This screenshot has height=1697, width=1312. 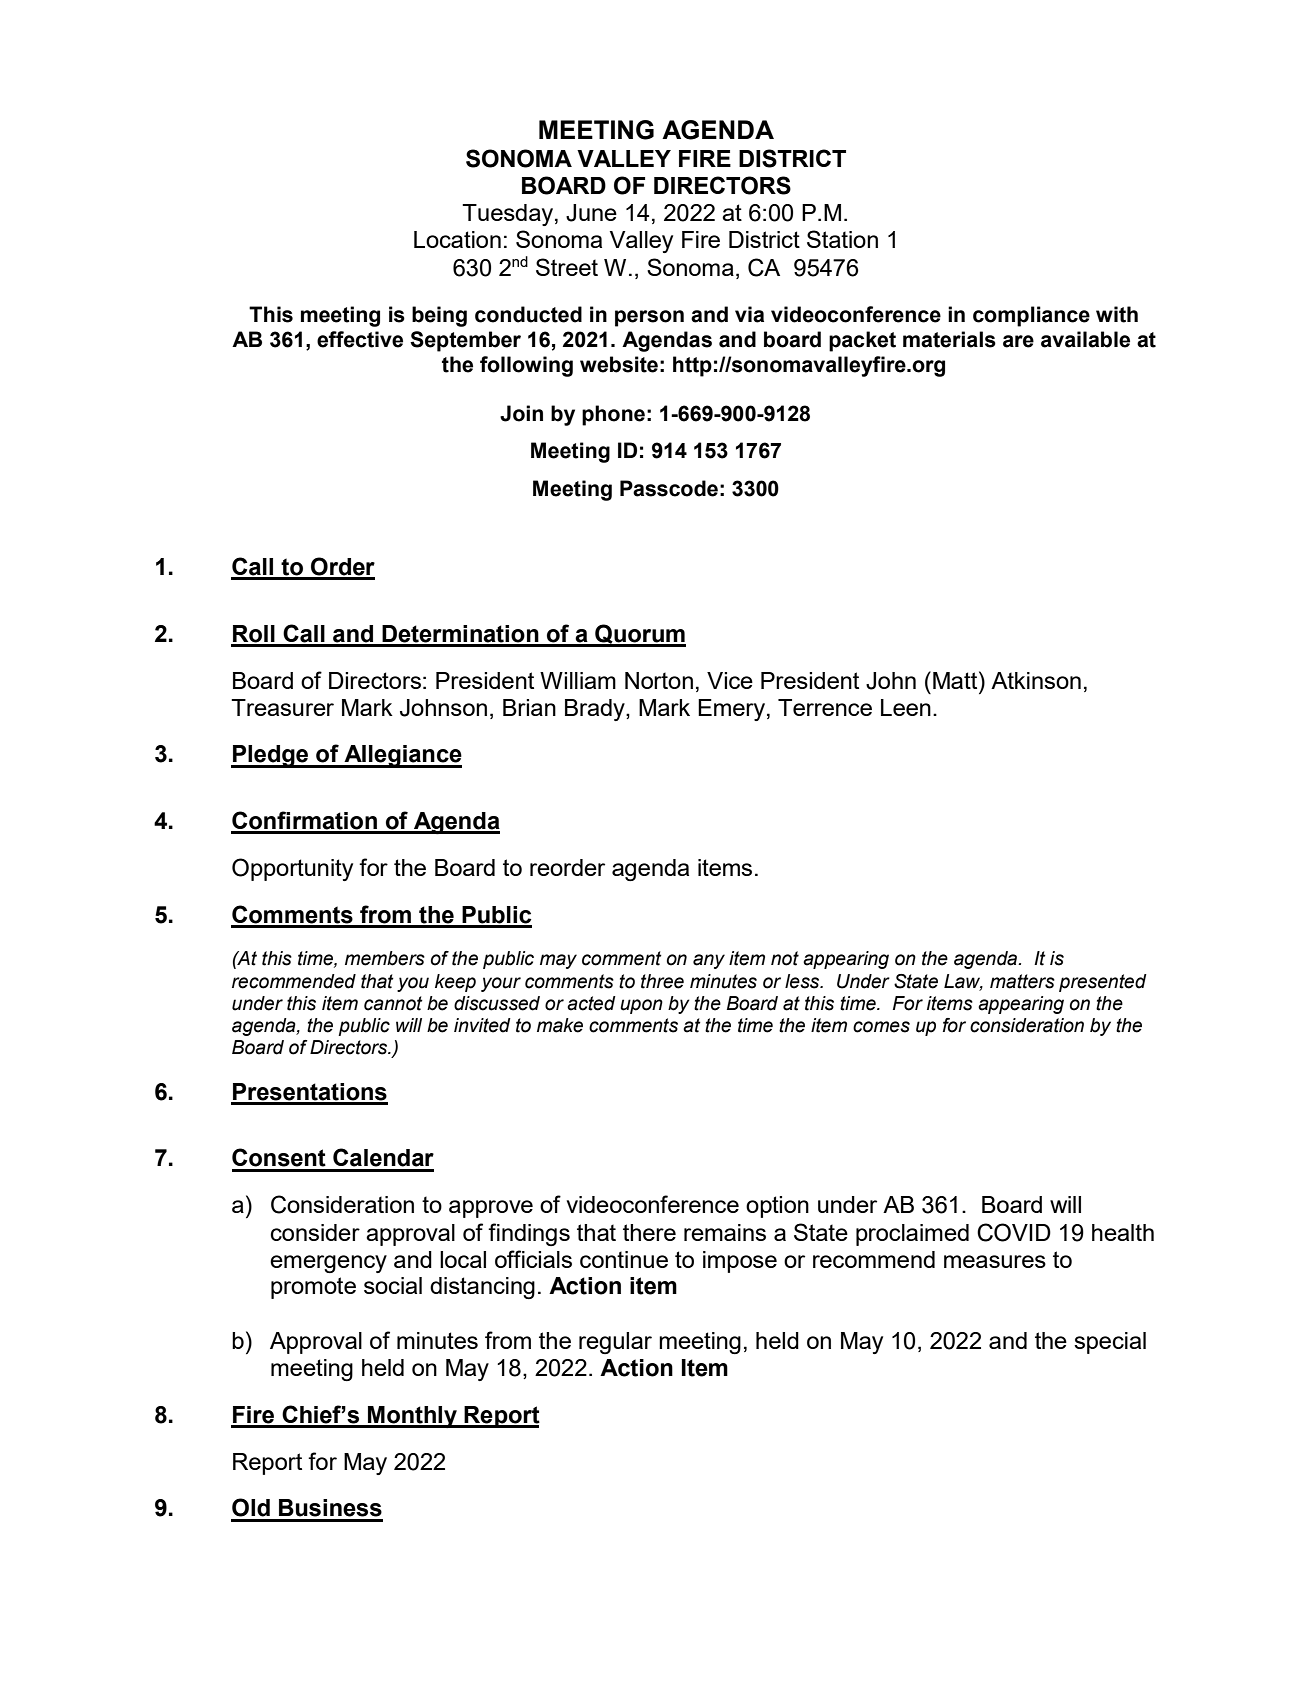 What do you see at coordinates (963, 982) in the screenshot?
I see `Law` at bounding box center [963, 982].
